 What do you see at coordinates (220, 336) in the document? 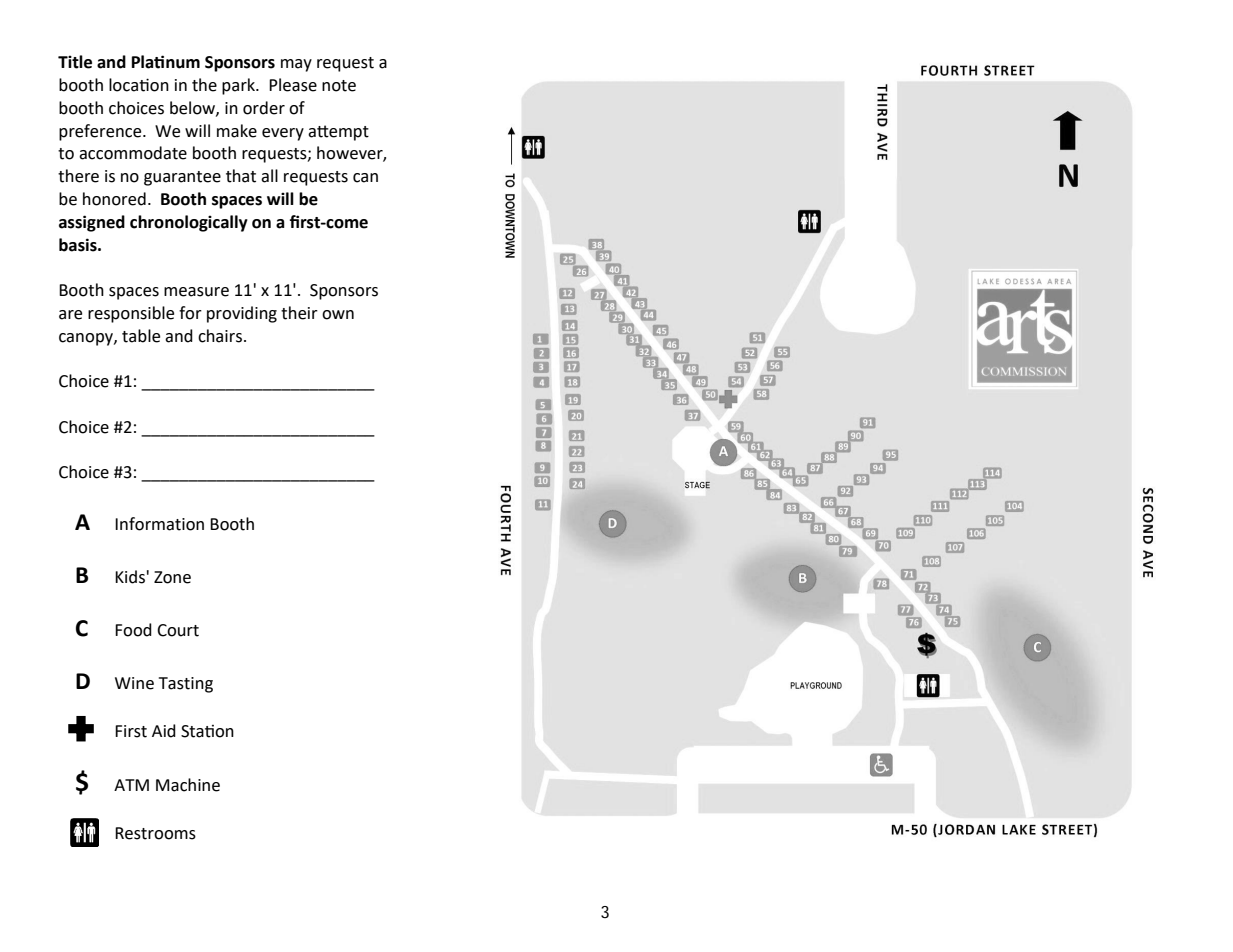
I see `chairs` at bounding box center [220, 336].
